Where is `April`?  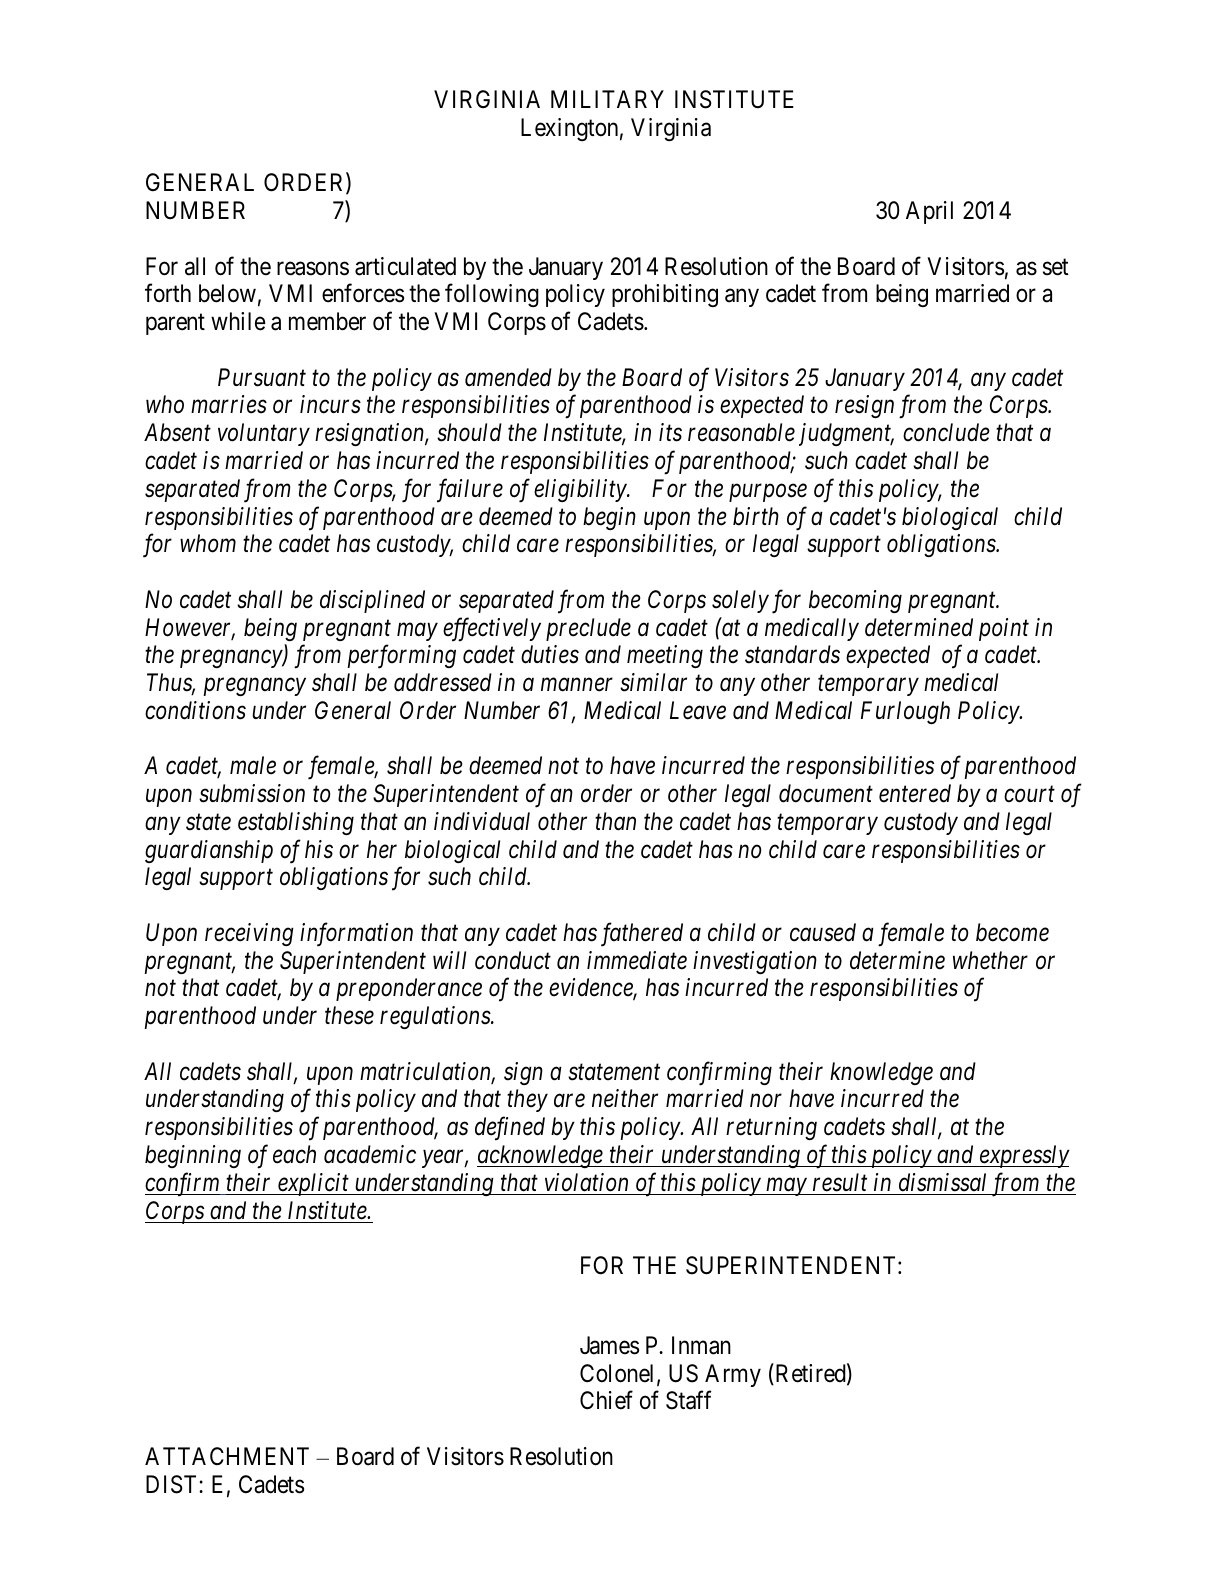 April is located at coordinates (929, 212).
